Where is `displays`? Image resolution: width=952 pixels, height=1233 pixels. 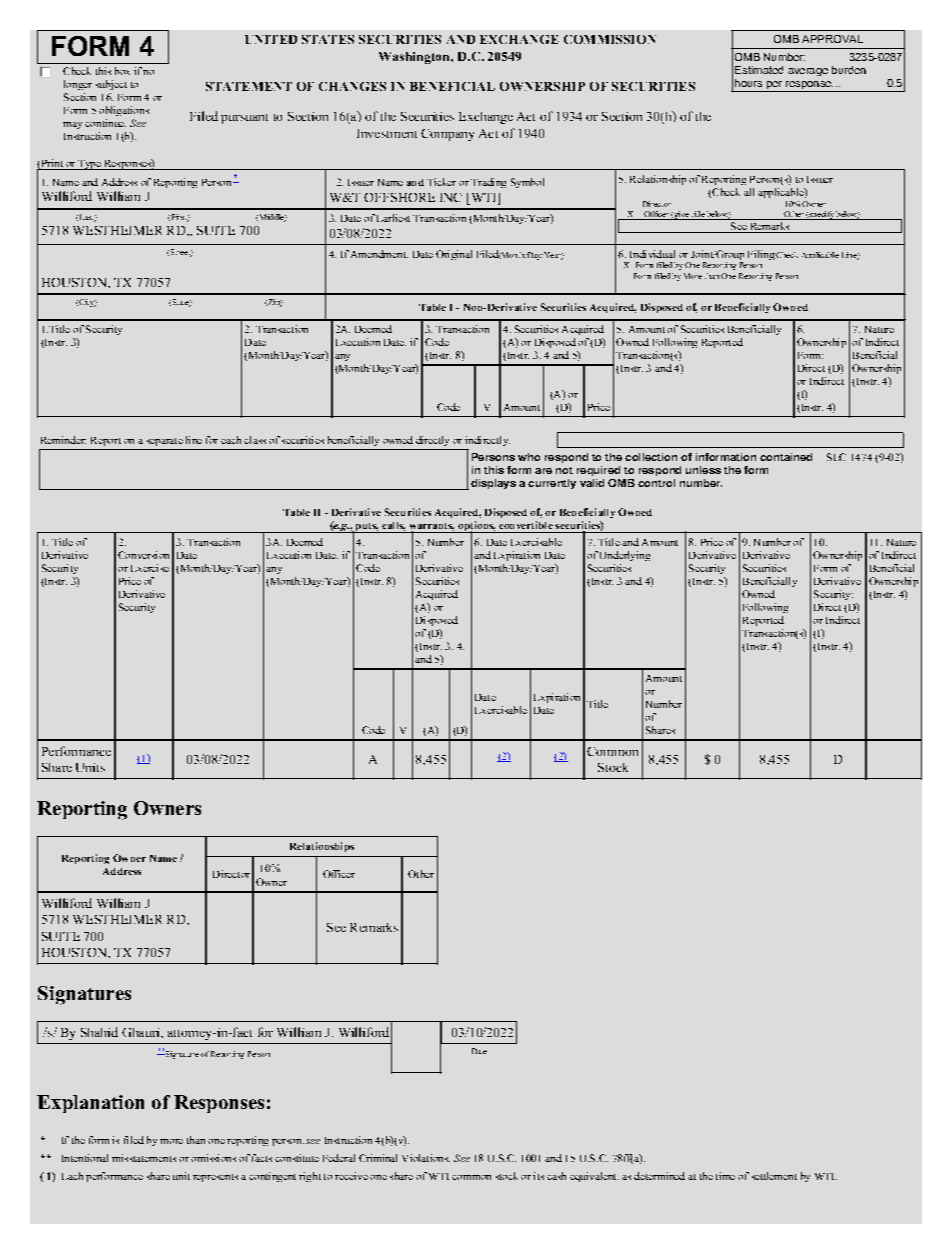
displays is located at coordinates (493, 484).
